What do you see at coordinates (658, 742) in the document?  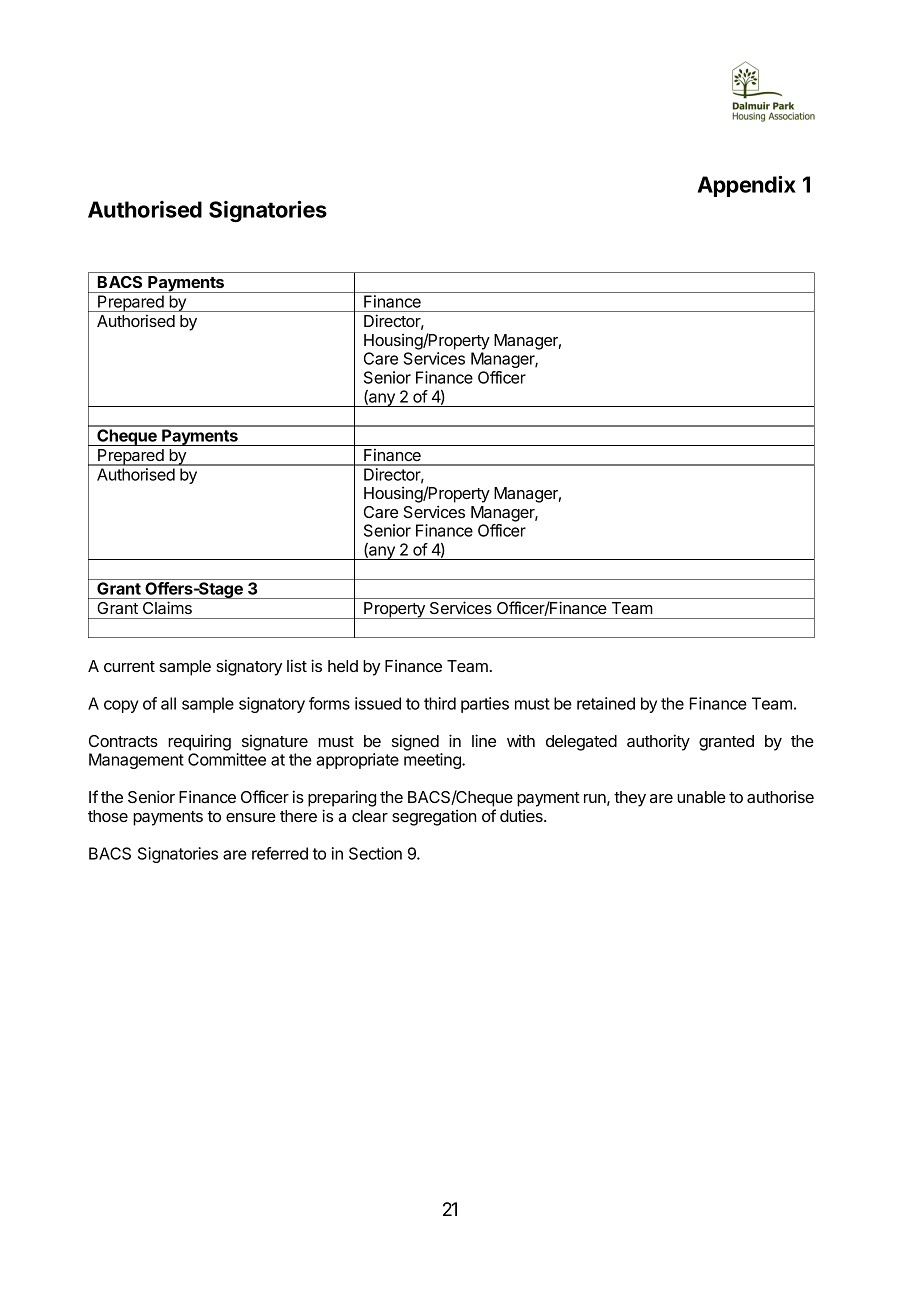 I see `authority` at bounding box center [658, 742].
